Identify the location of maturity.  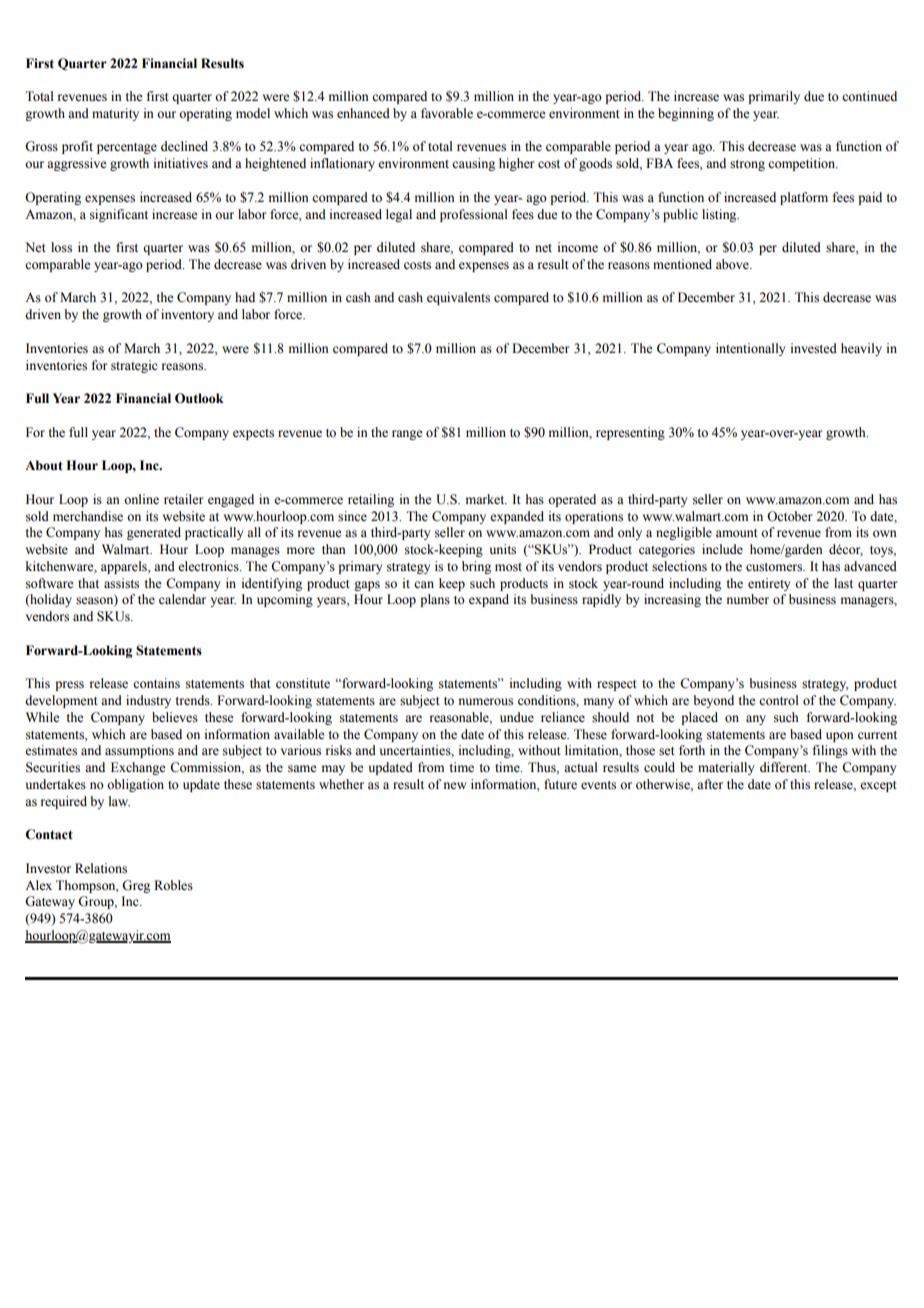
(115, 114).
